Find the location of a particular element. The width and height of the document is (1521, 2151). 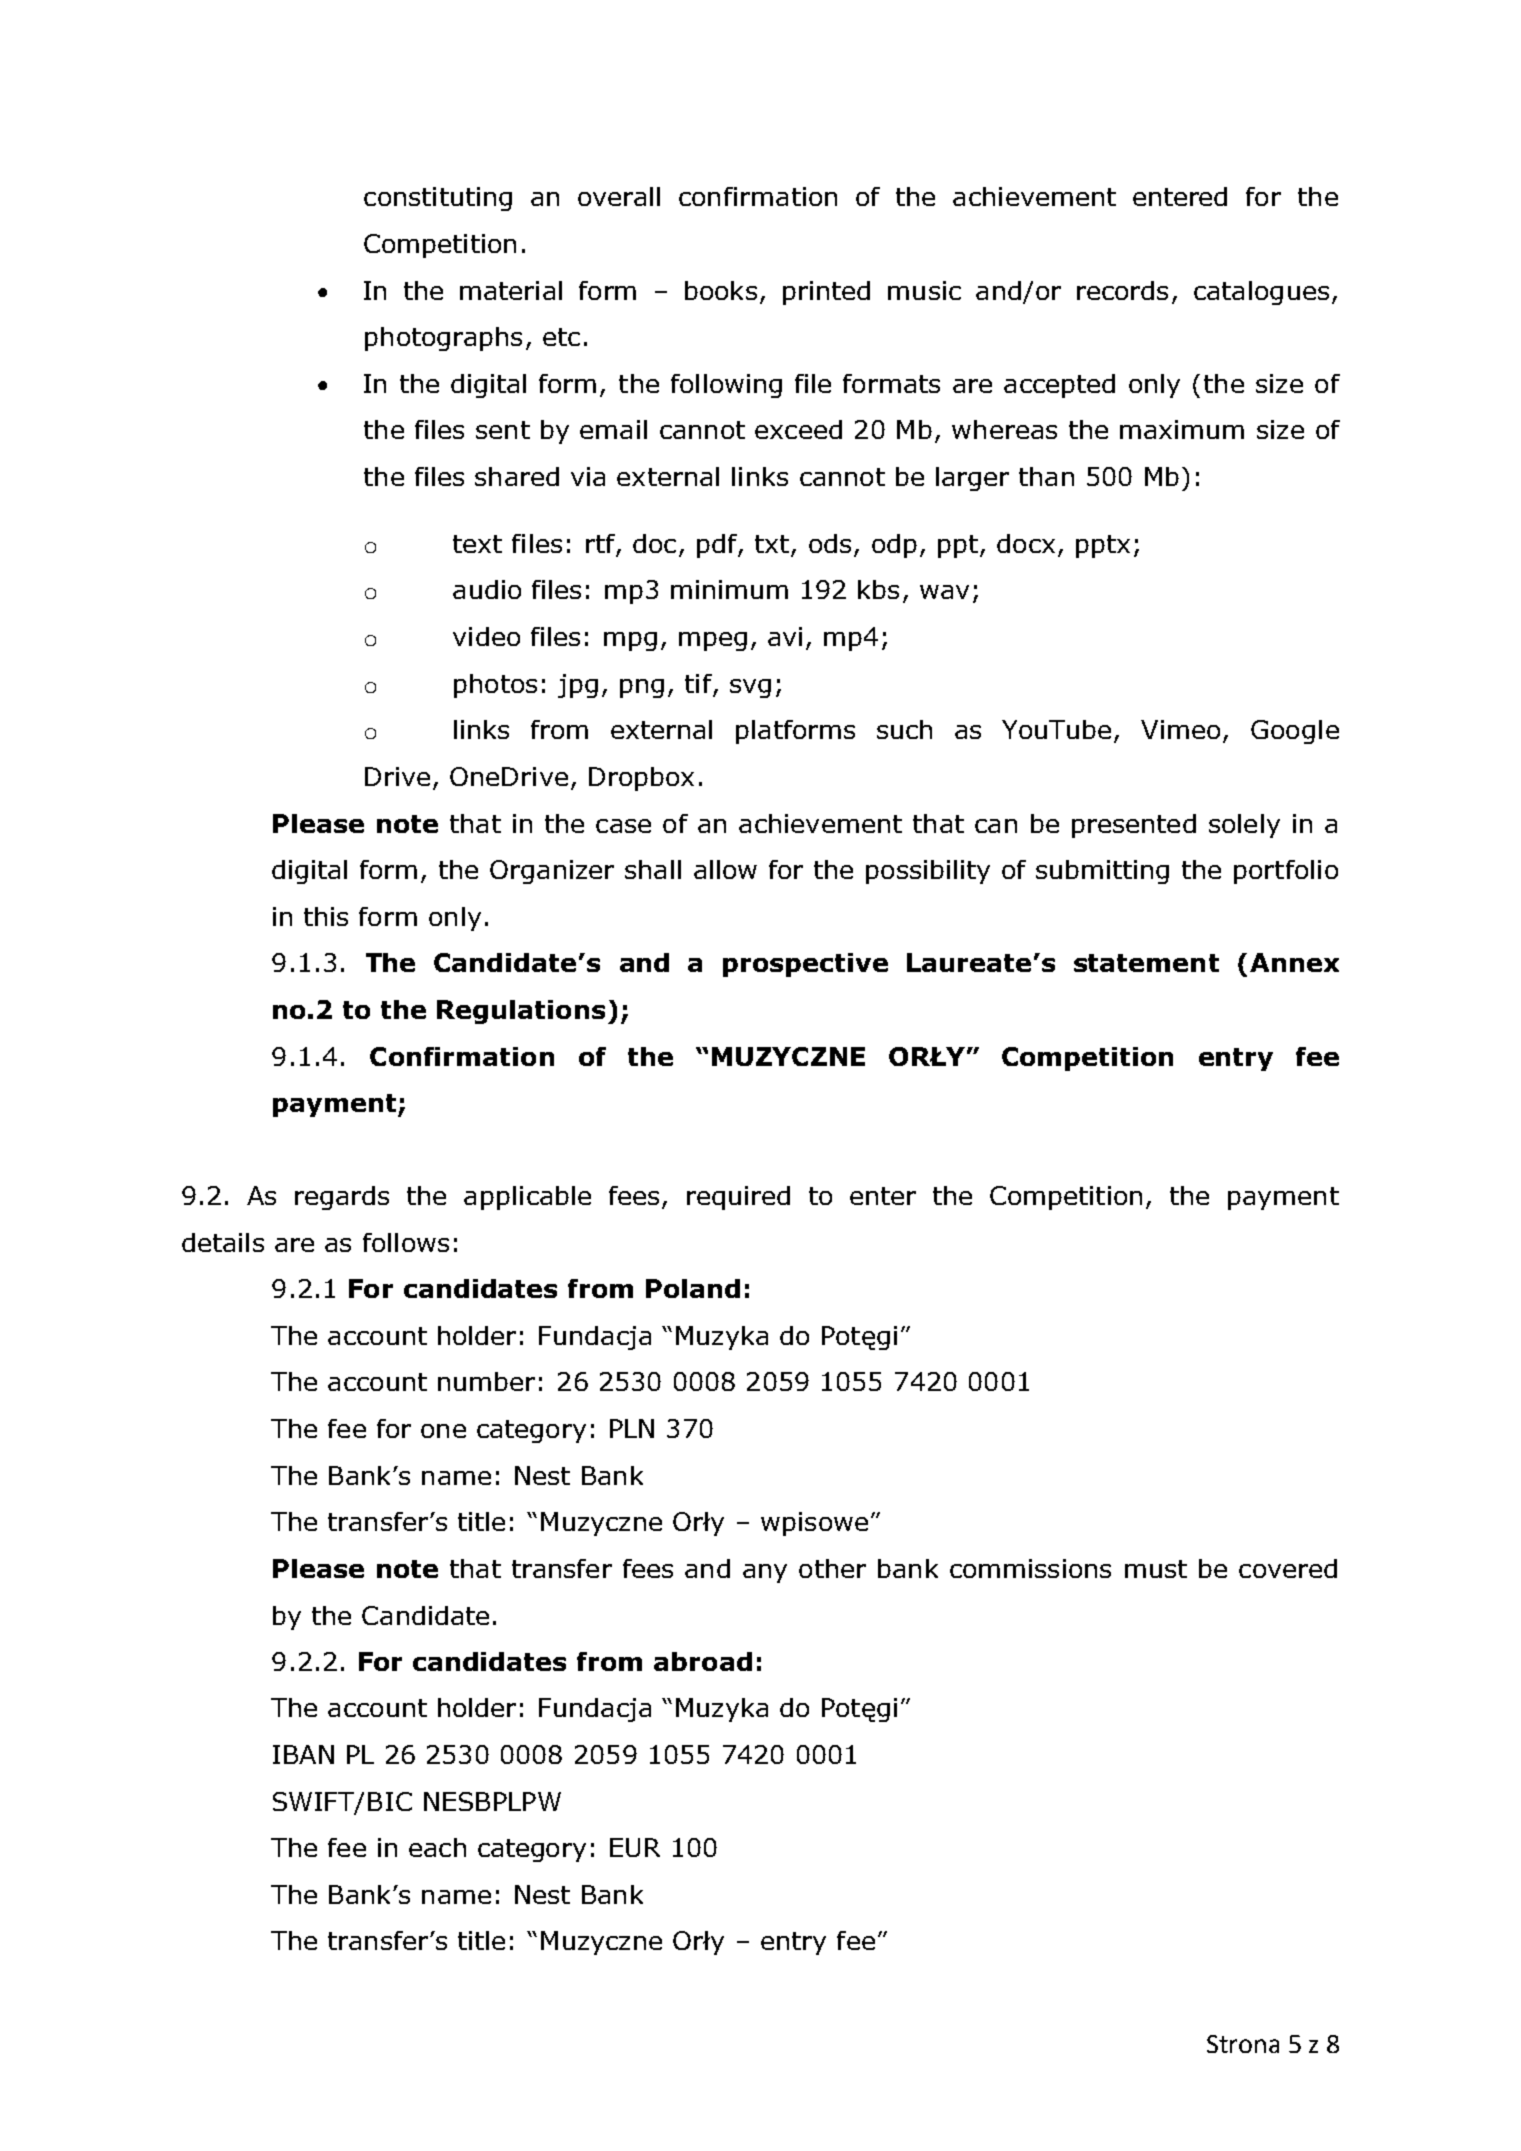

required is located at coordinates (738, 1198).
